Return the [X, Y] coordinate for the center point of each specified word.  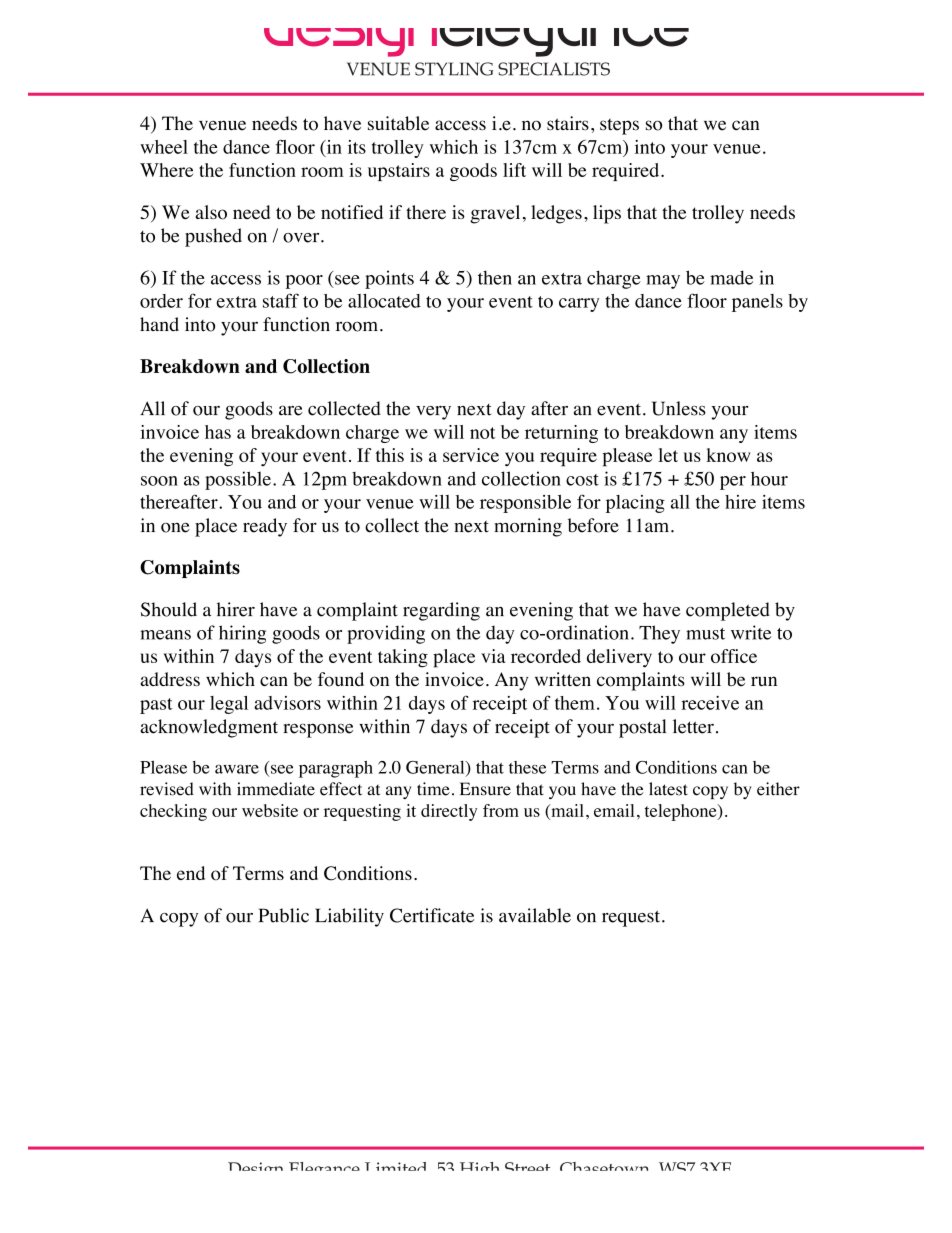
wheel [164, 147]
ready [265, 527]
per [733, 483]
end [191, 873]
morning [528, 527]
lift [514, 170]
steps [619, 126]
